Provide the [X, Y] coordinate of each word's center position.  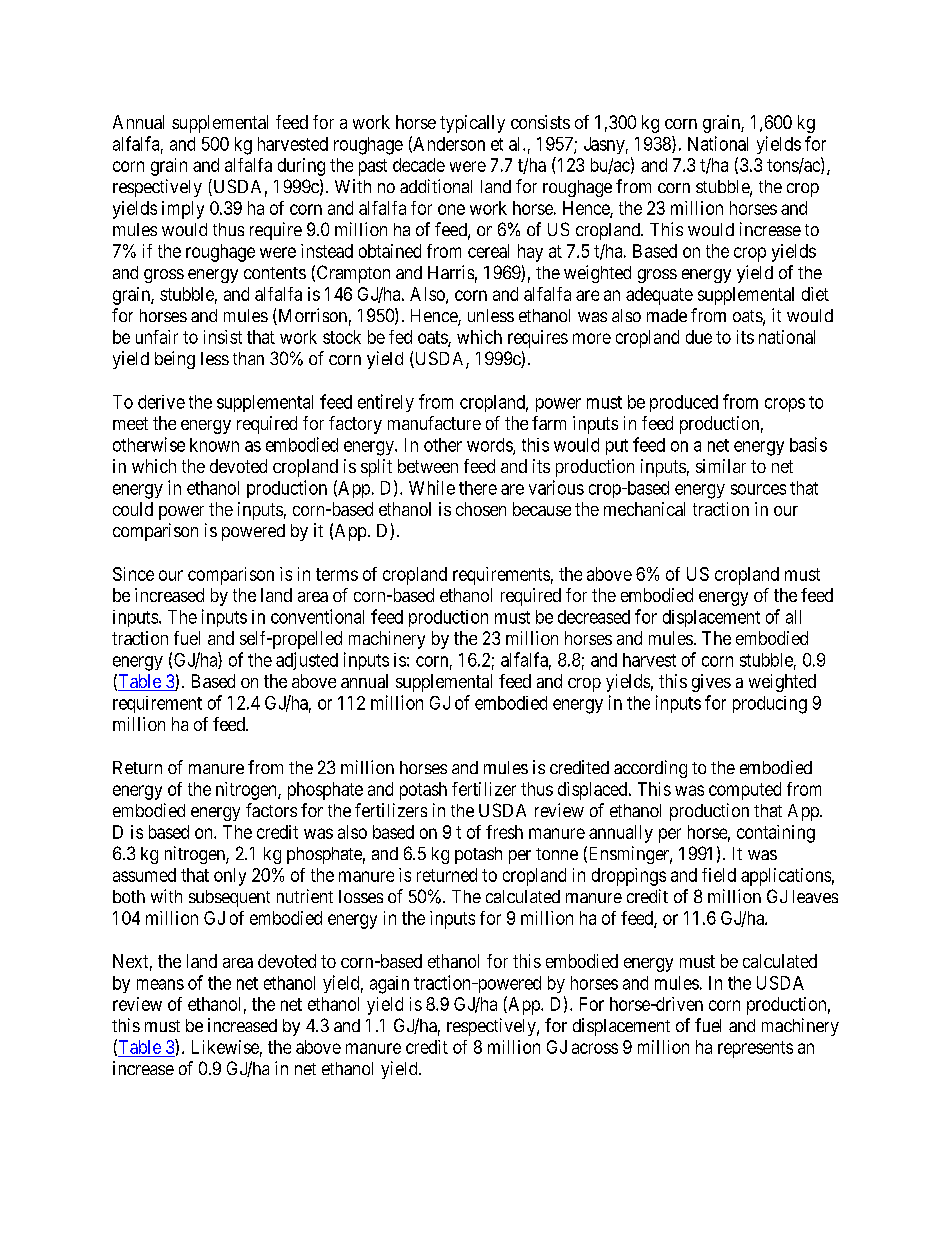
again [389, 985]
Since [133, 574]
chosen [481, 509]
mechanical [644, 509]
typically [472, 124]
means [160, 984]
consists [540, 122]
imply [183, 210]
